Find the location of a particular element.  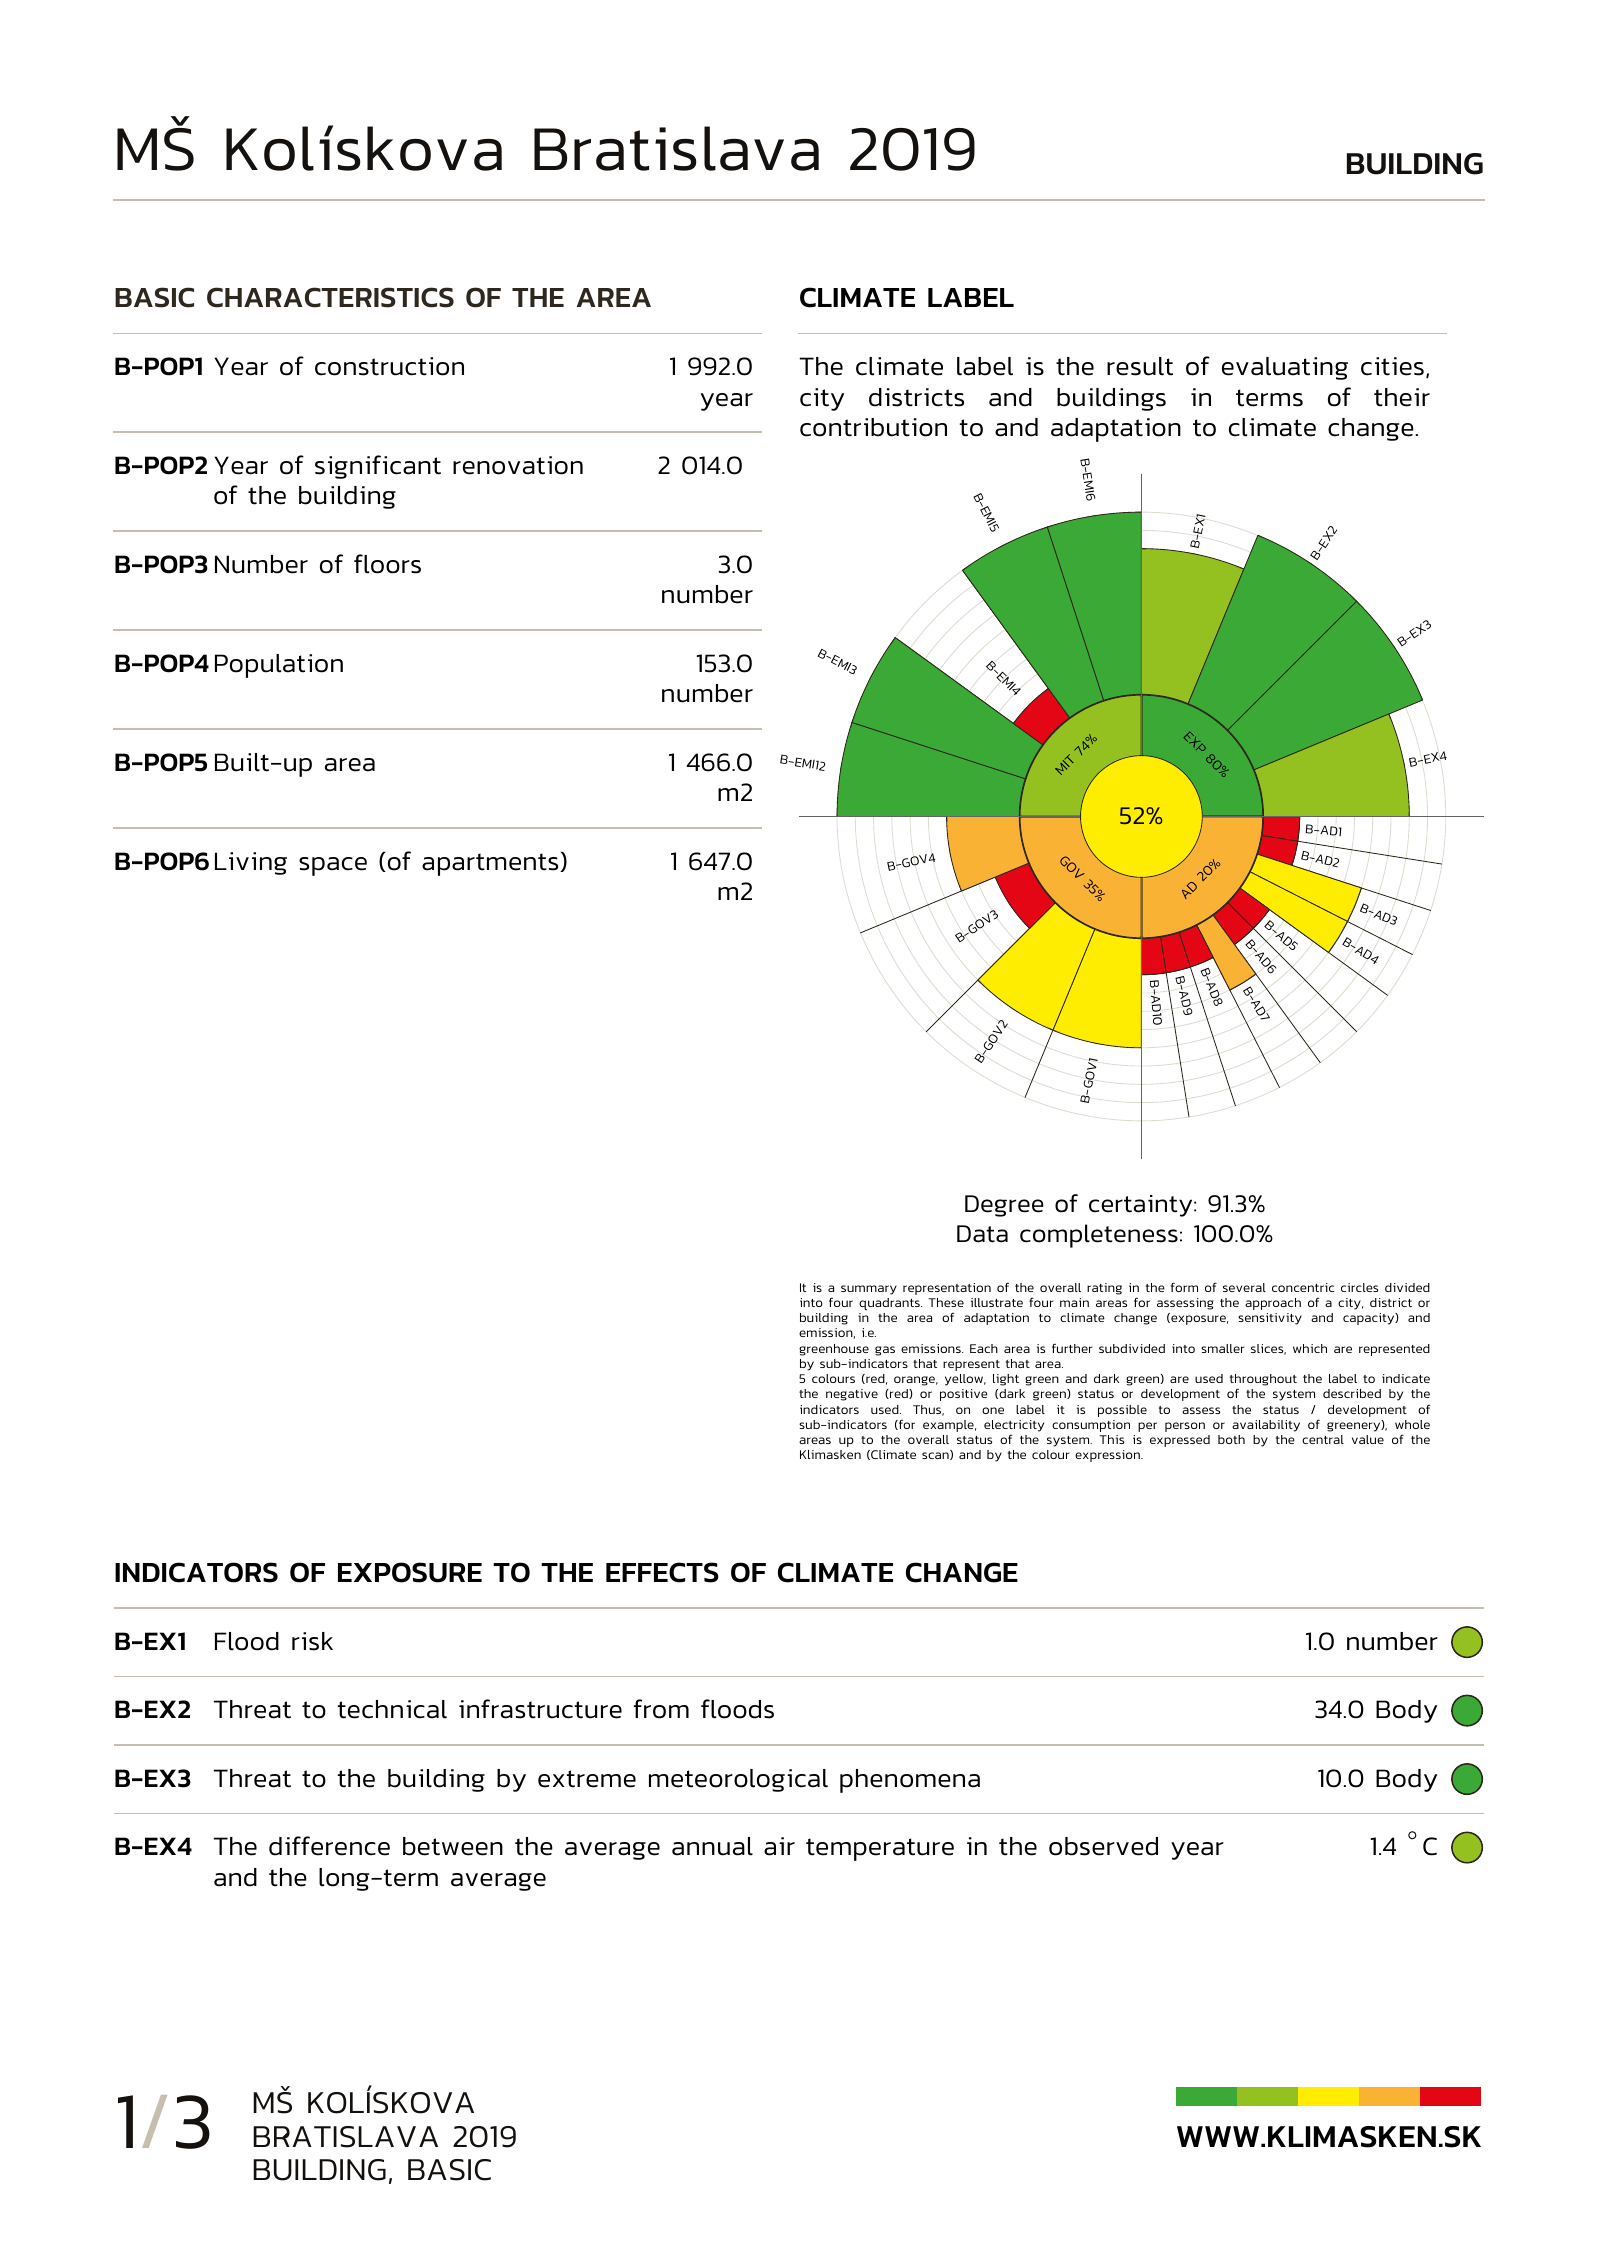

summary is located at coordinates (869, 1290).
